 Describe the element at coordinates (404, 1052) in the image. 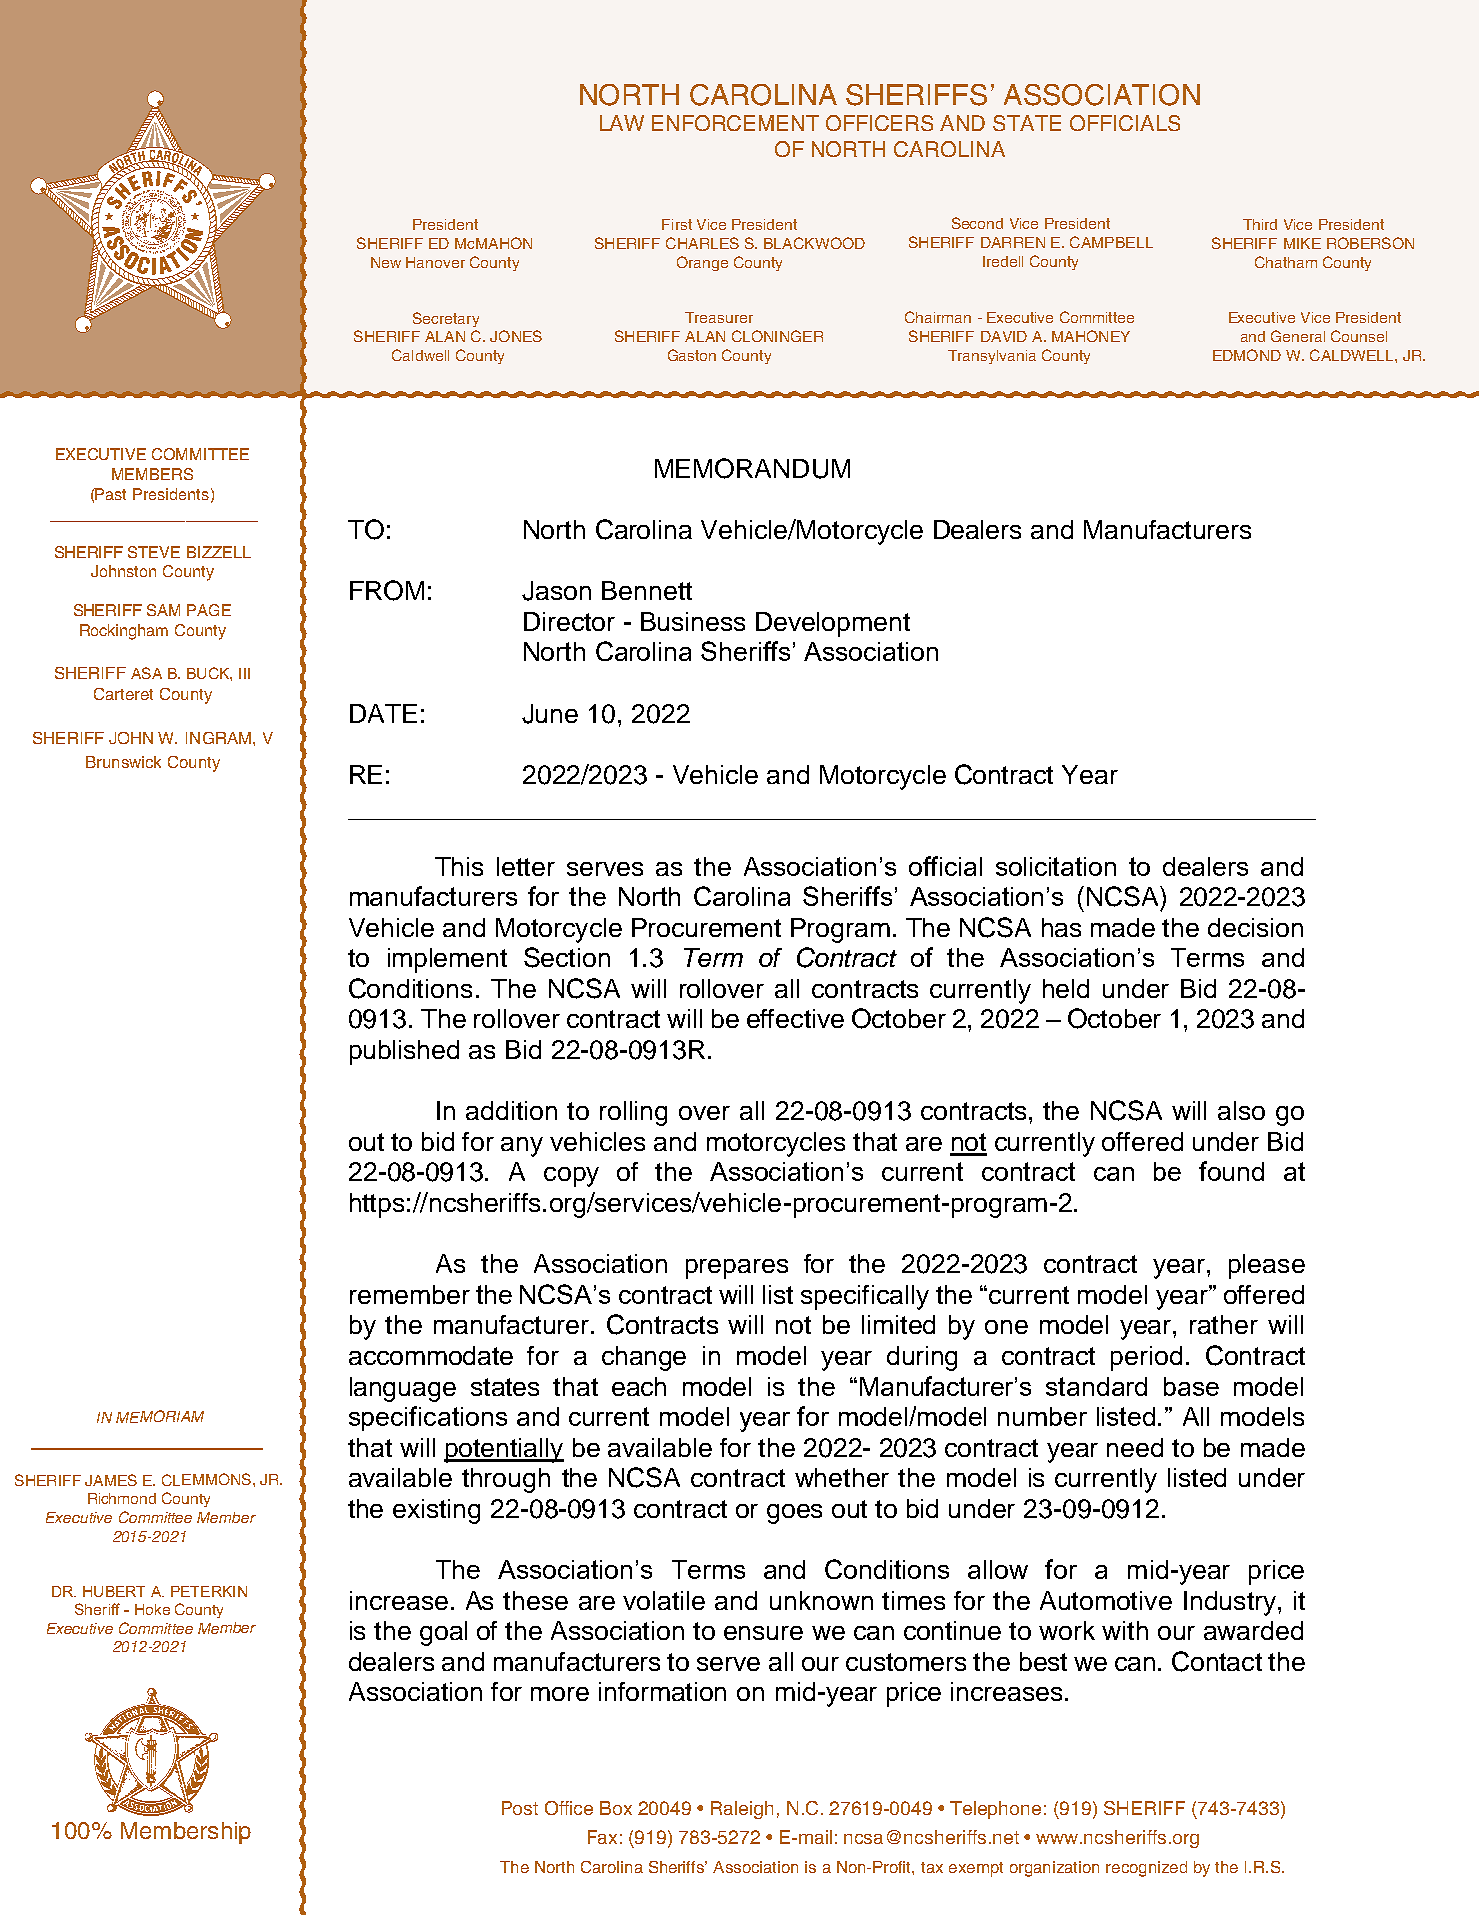

I see `published` at that location.
